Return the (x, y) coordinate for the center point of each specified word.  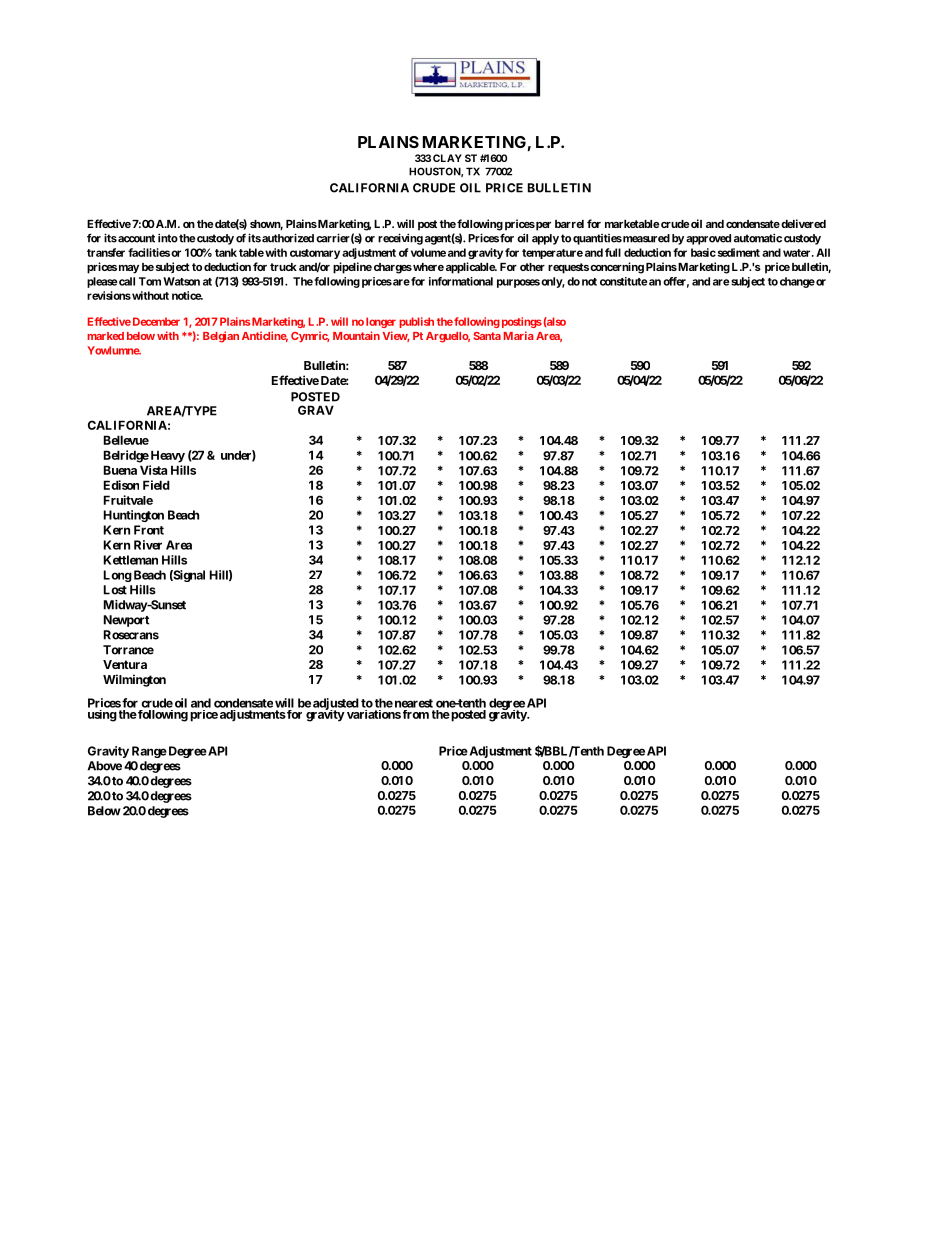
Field (156, 485)
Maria (519, 335)
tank (226, 252)
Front (149, 530)
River (148, 545)
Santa (487, 336)
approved (708, 239)
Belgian (221, 337)
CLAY (447, 158)
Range (149, 752)
